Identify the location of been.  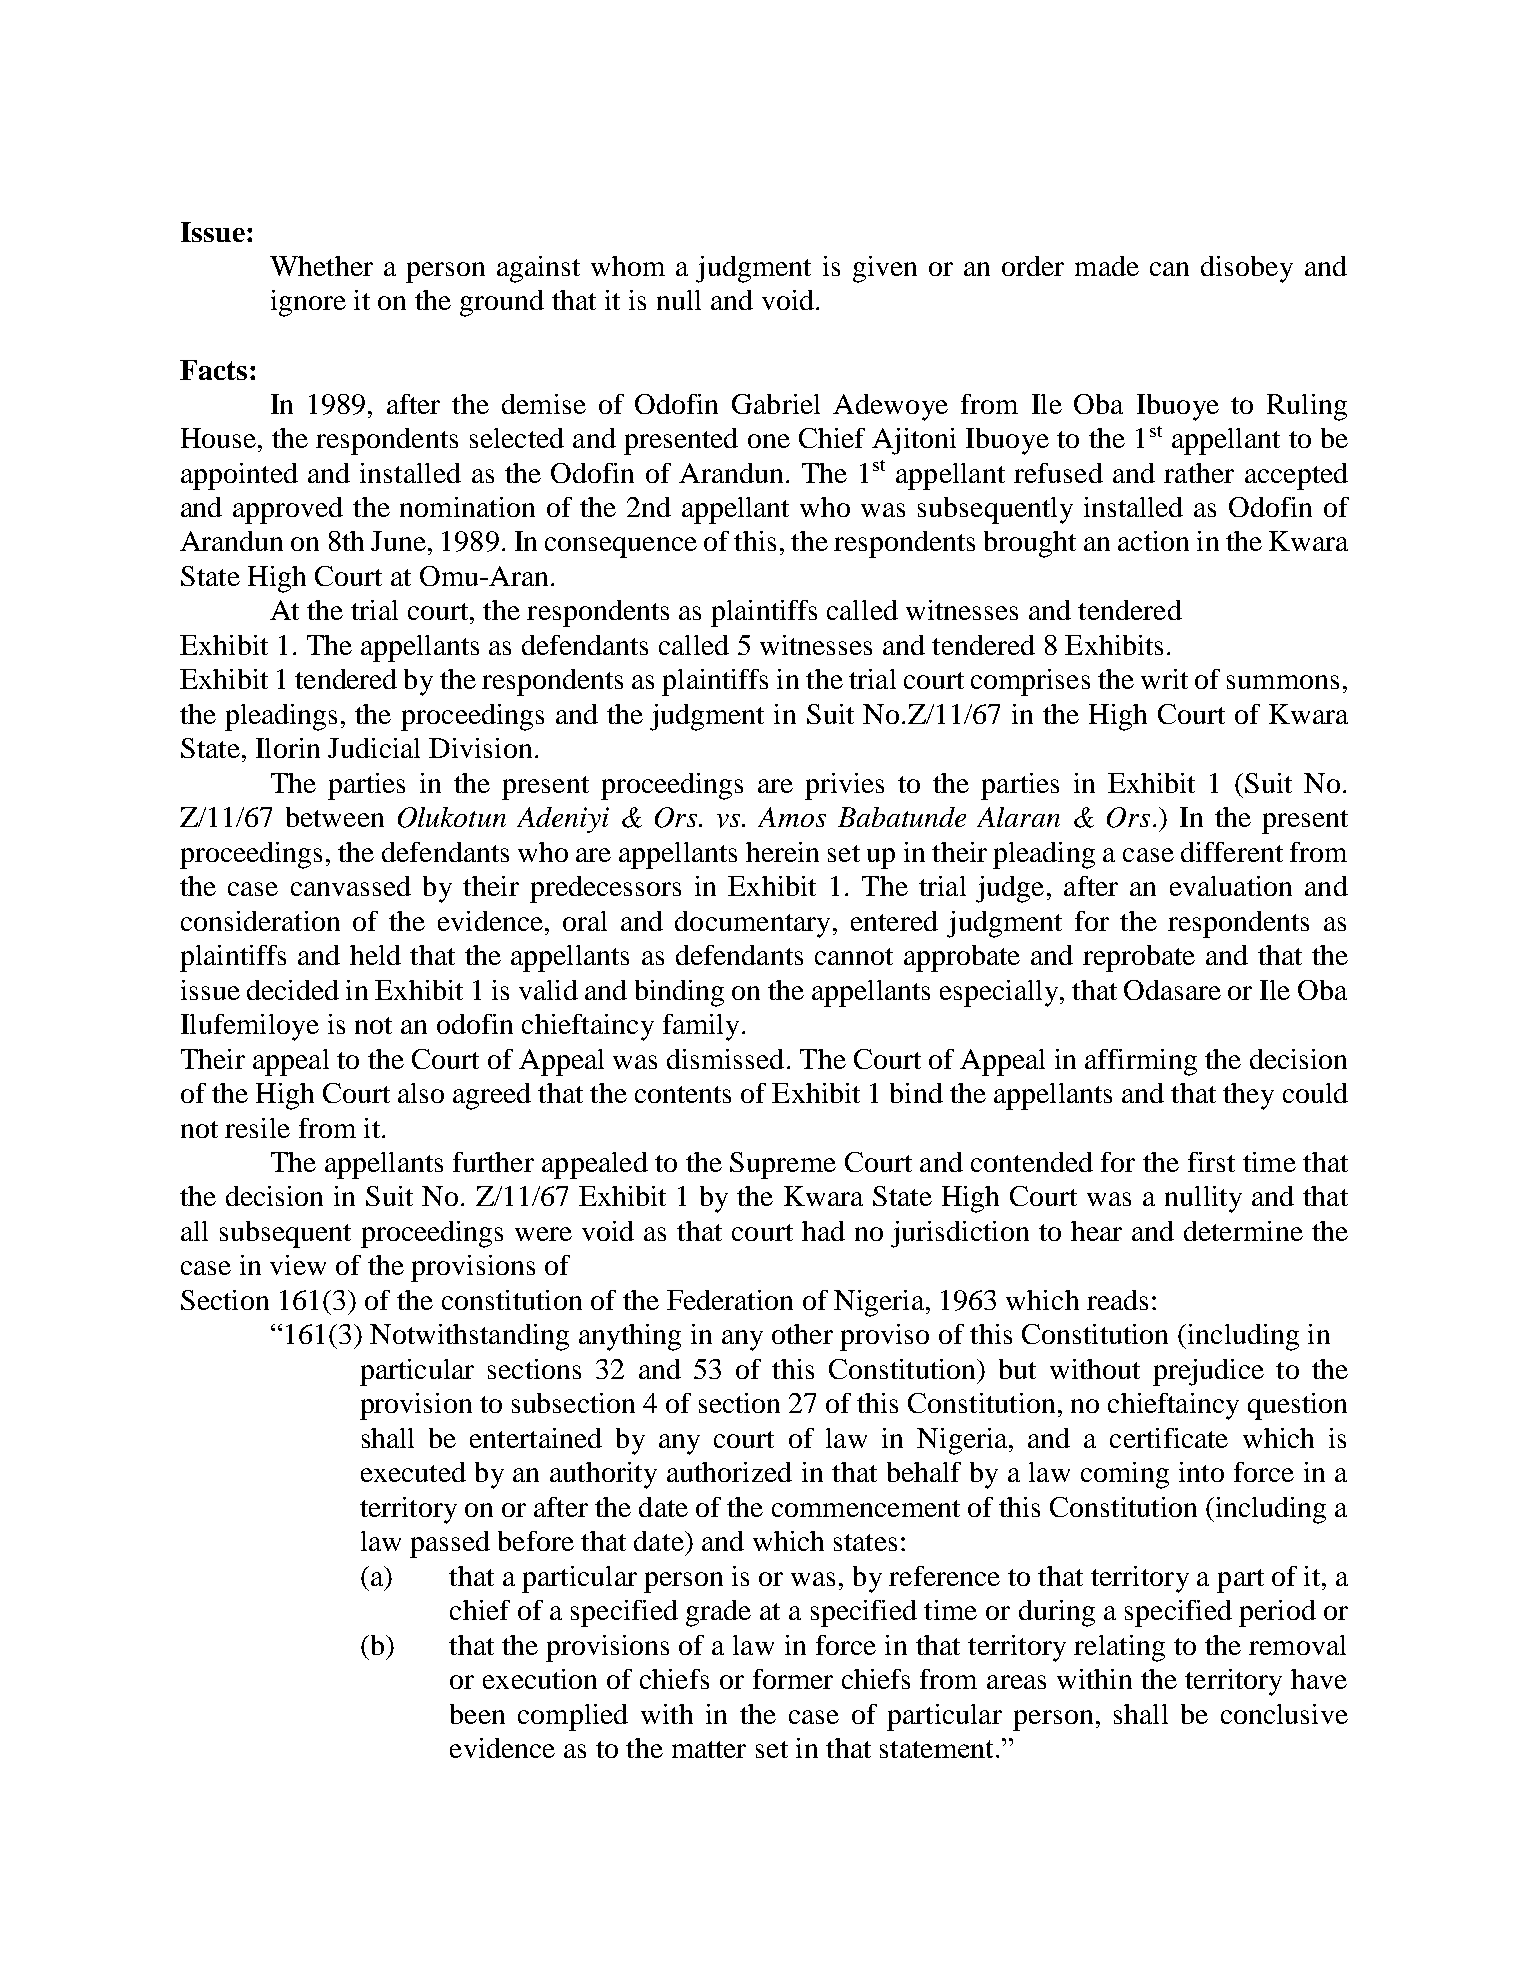
(477, 1714).
